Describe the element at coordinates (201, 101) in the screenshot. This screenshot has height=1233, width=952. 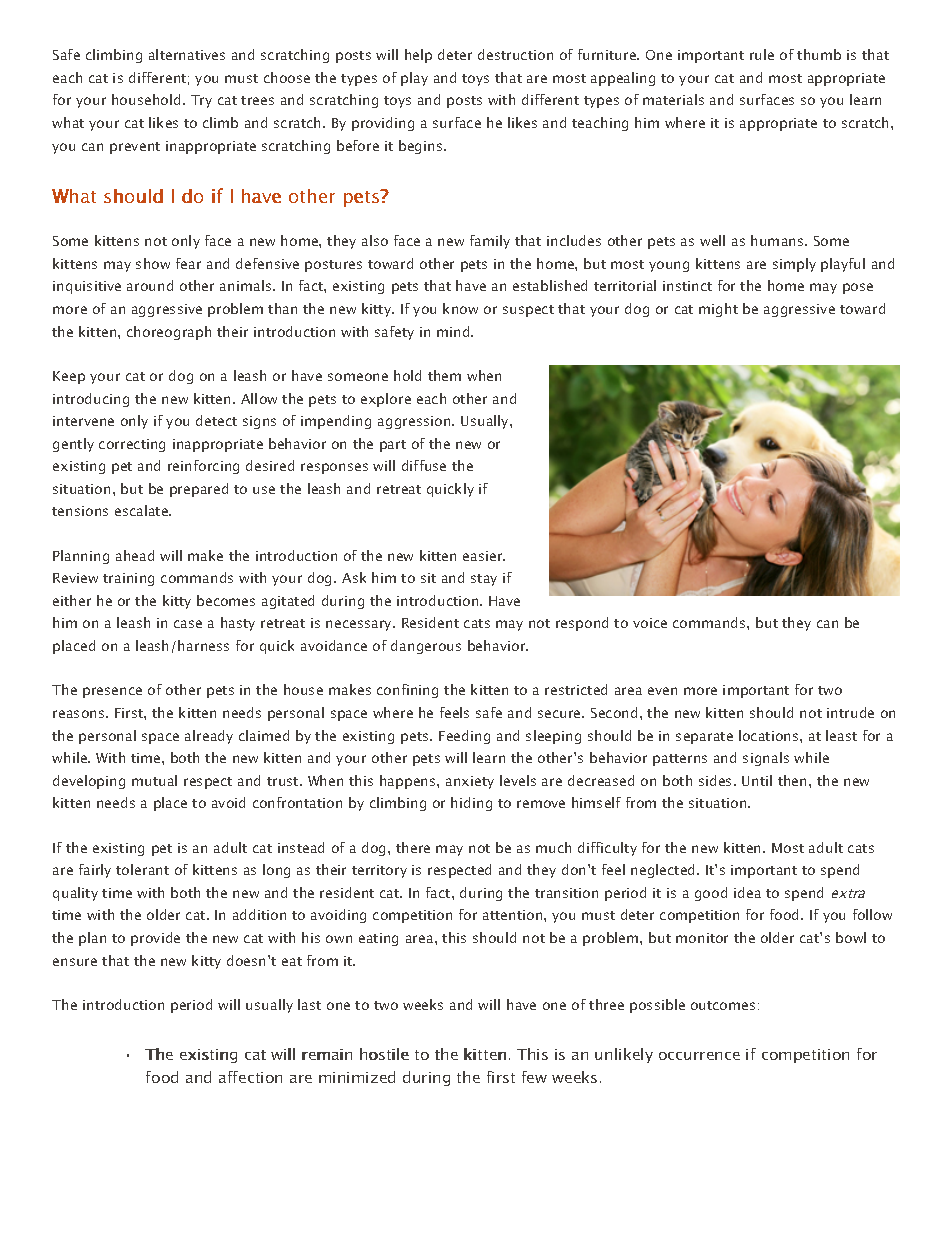
I see `Try` at that location.
